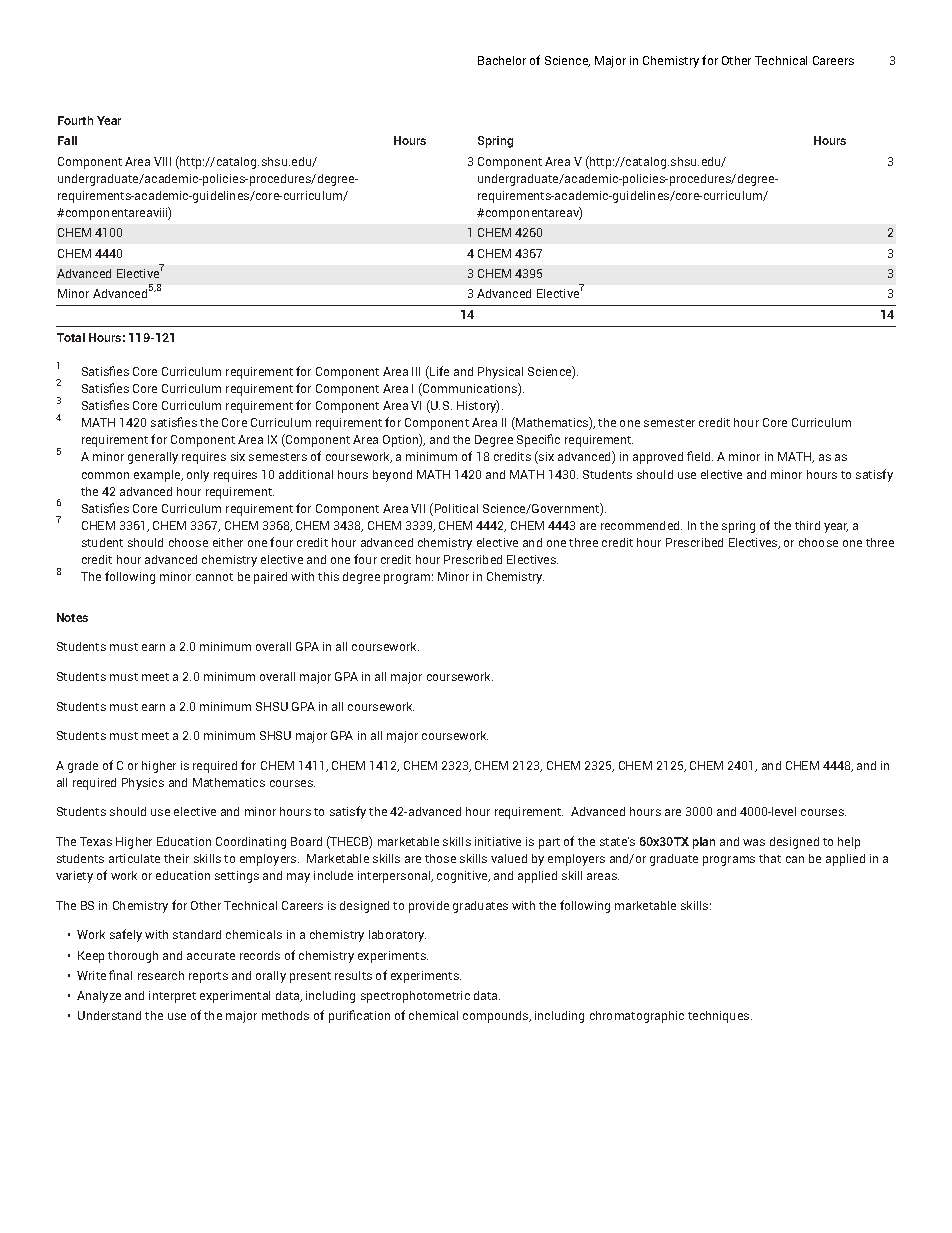 This screenshot has width=952, height=1233. Describe the element at coordinates (172, 997) in the screenshot. I see `interpret` at that location.
